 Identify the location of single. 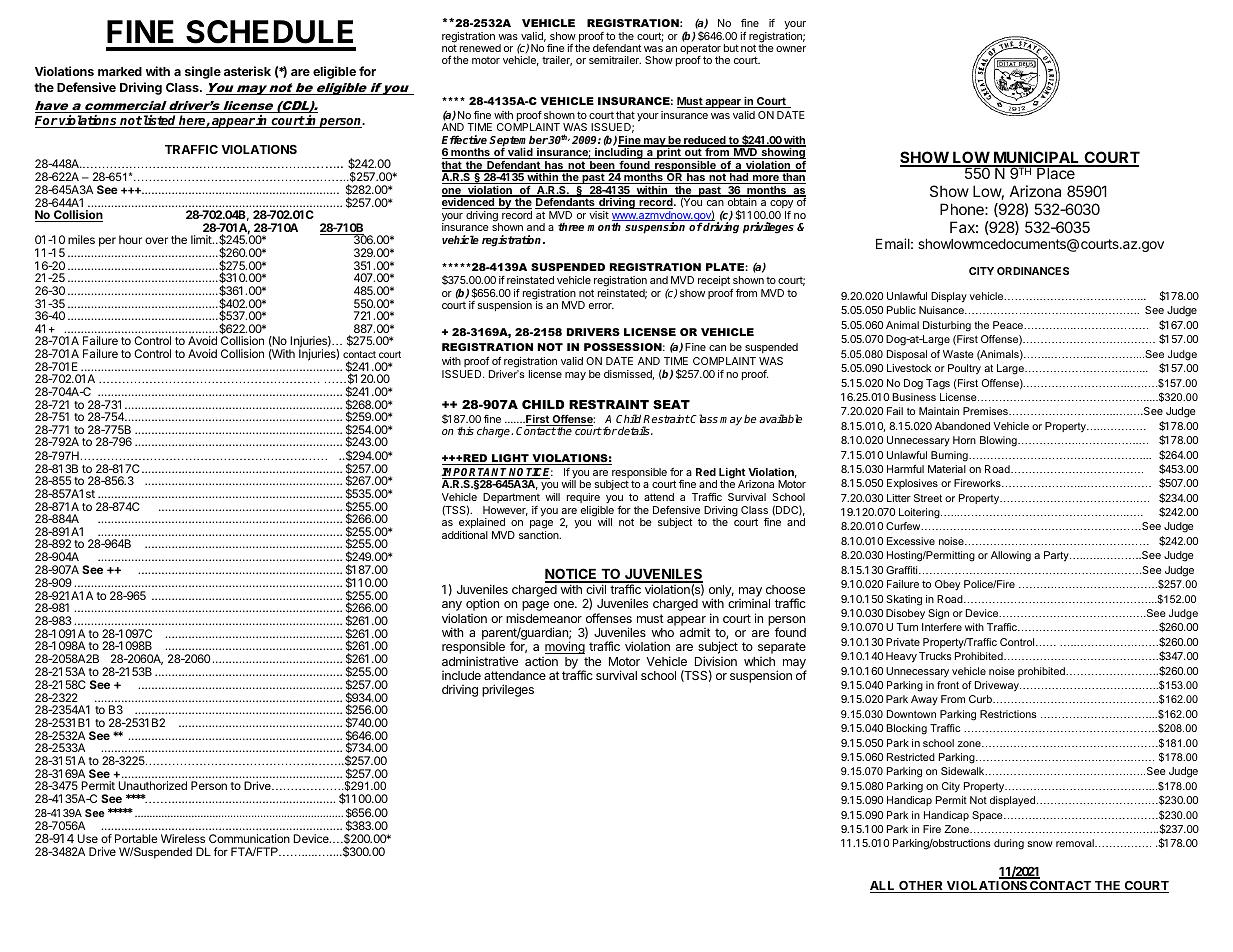
(203, 72).
